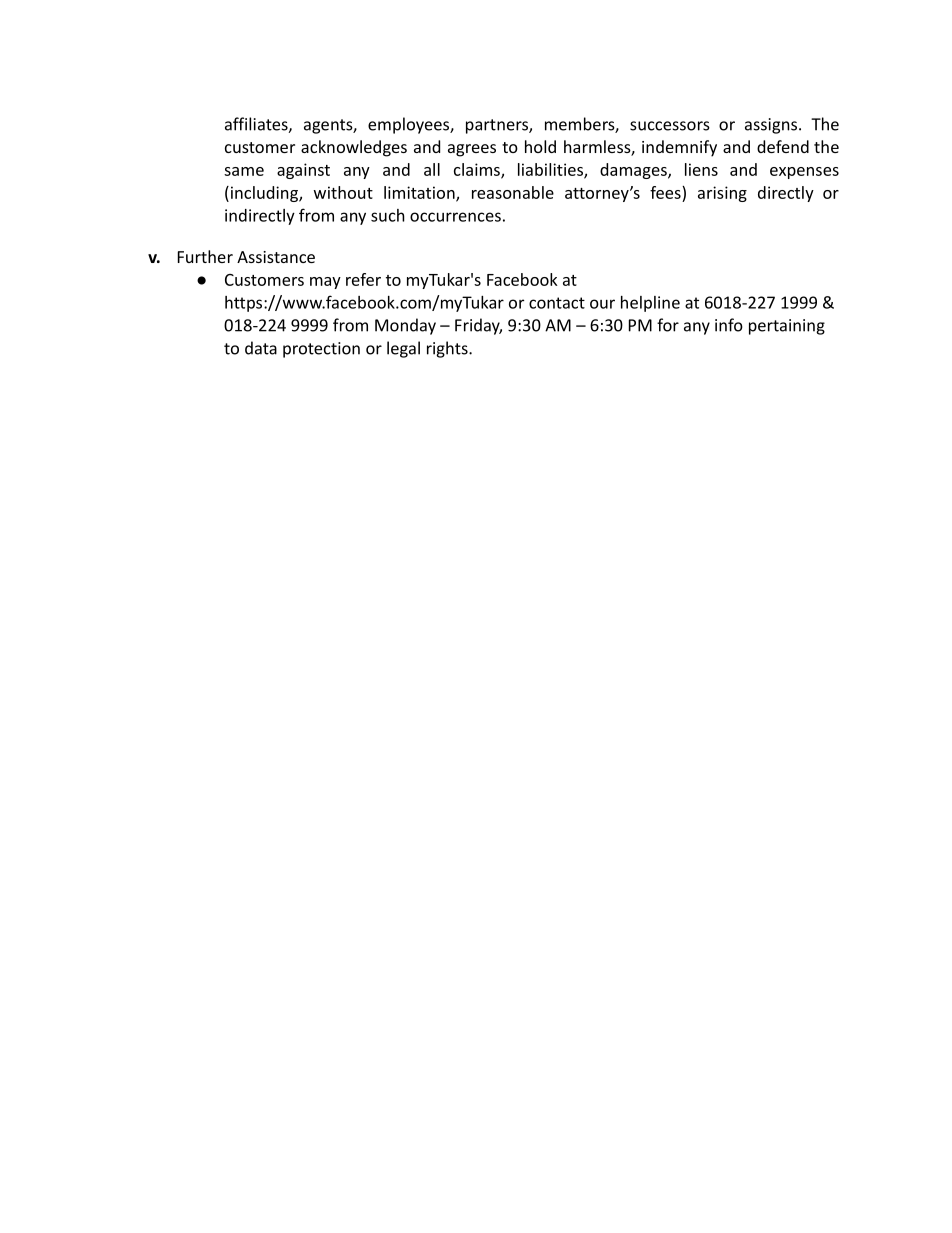  Describe the element at coordinates (513, 192) in the screenshot. I see `reasonable` at that location.
